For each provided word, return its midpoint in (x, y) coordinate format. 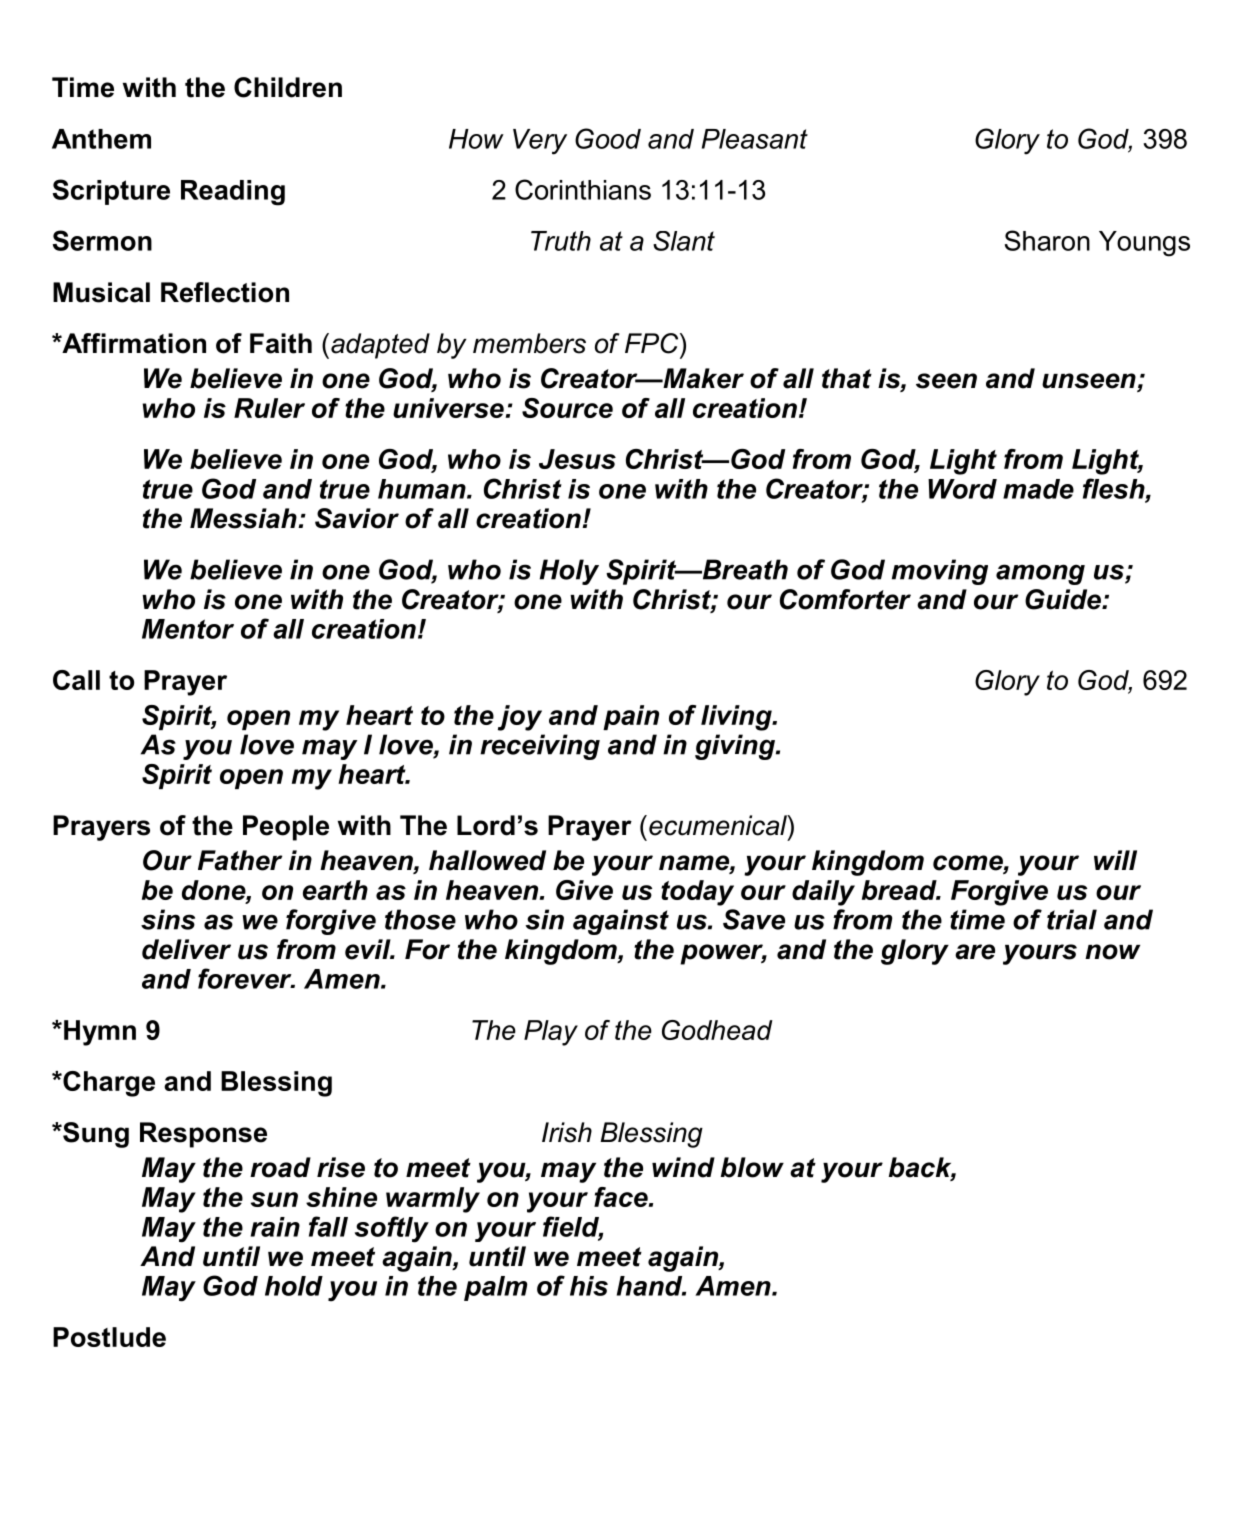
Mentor (188, 629)
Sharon (1047, 240)
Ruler (269, 408)
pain (631, 717)
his (589, 1286)
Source (567, 408)
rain (275, 1227)
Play (551, 1033)
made (1038, 489)
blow (752, 1167)
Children (288, 87)
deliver (186, 949)
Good (608, 138)
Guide (1064, 599)
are (975, 952)
